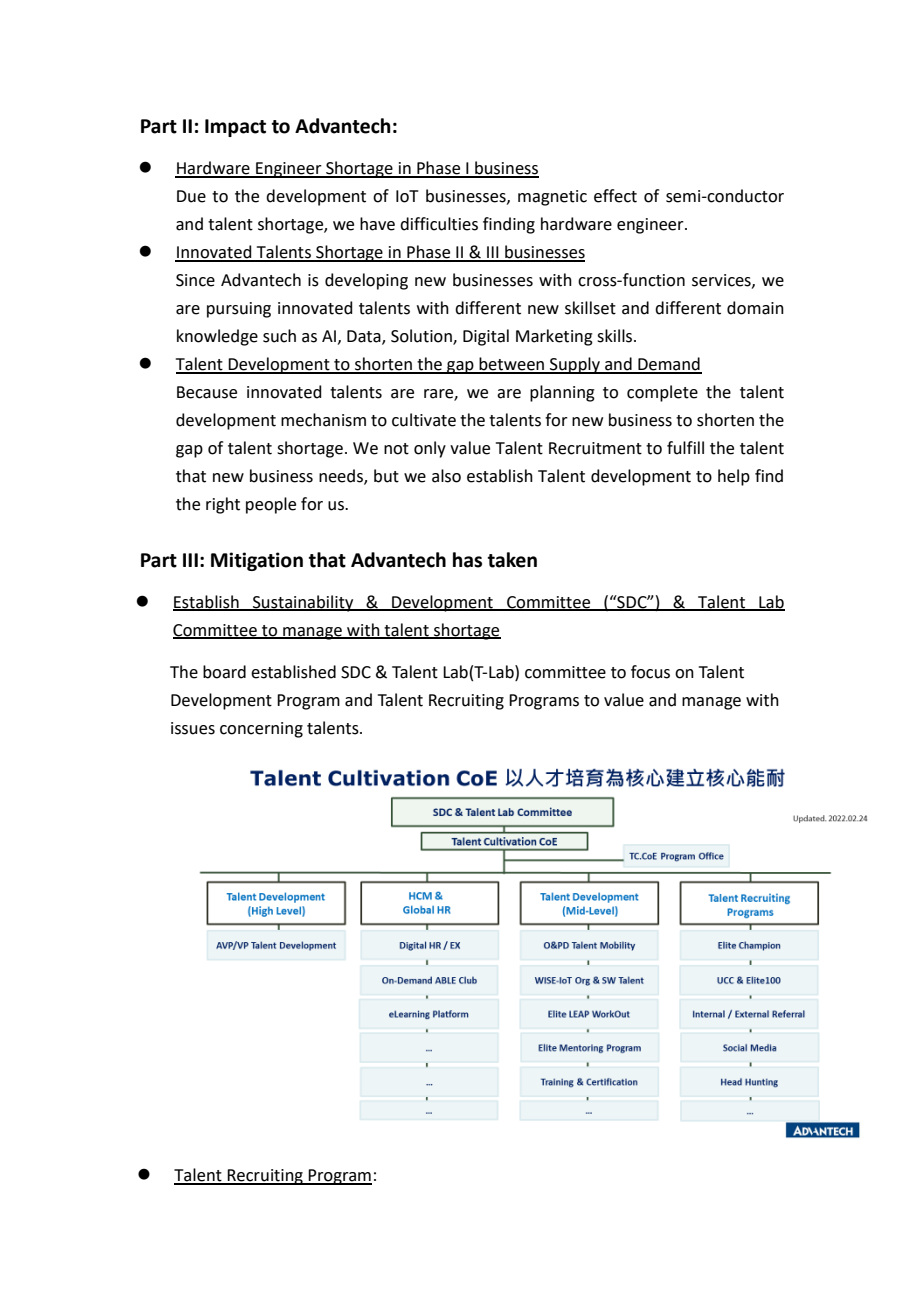 Image resolution: width=924 pixels, height=1308 pixels. What do you see at coordinates (669, 365) in the screenshot?
I see `Demand` at bounding box center [669, 365].
